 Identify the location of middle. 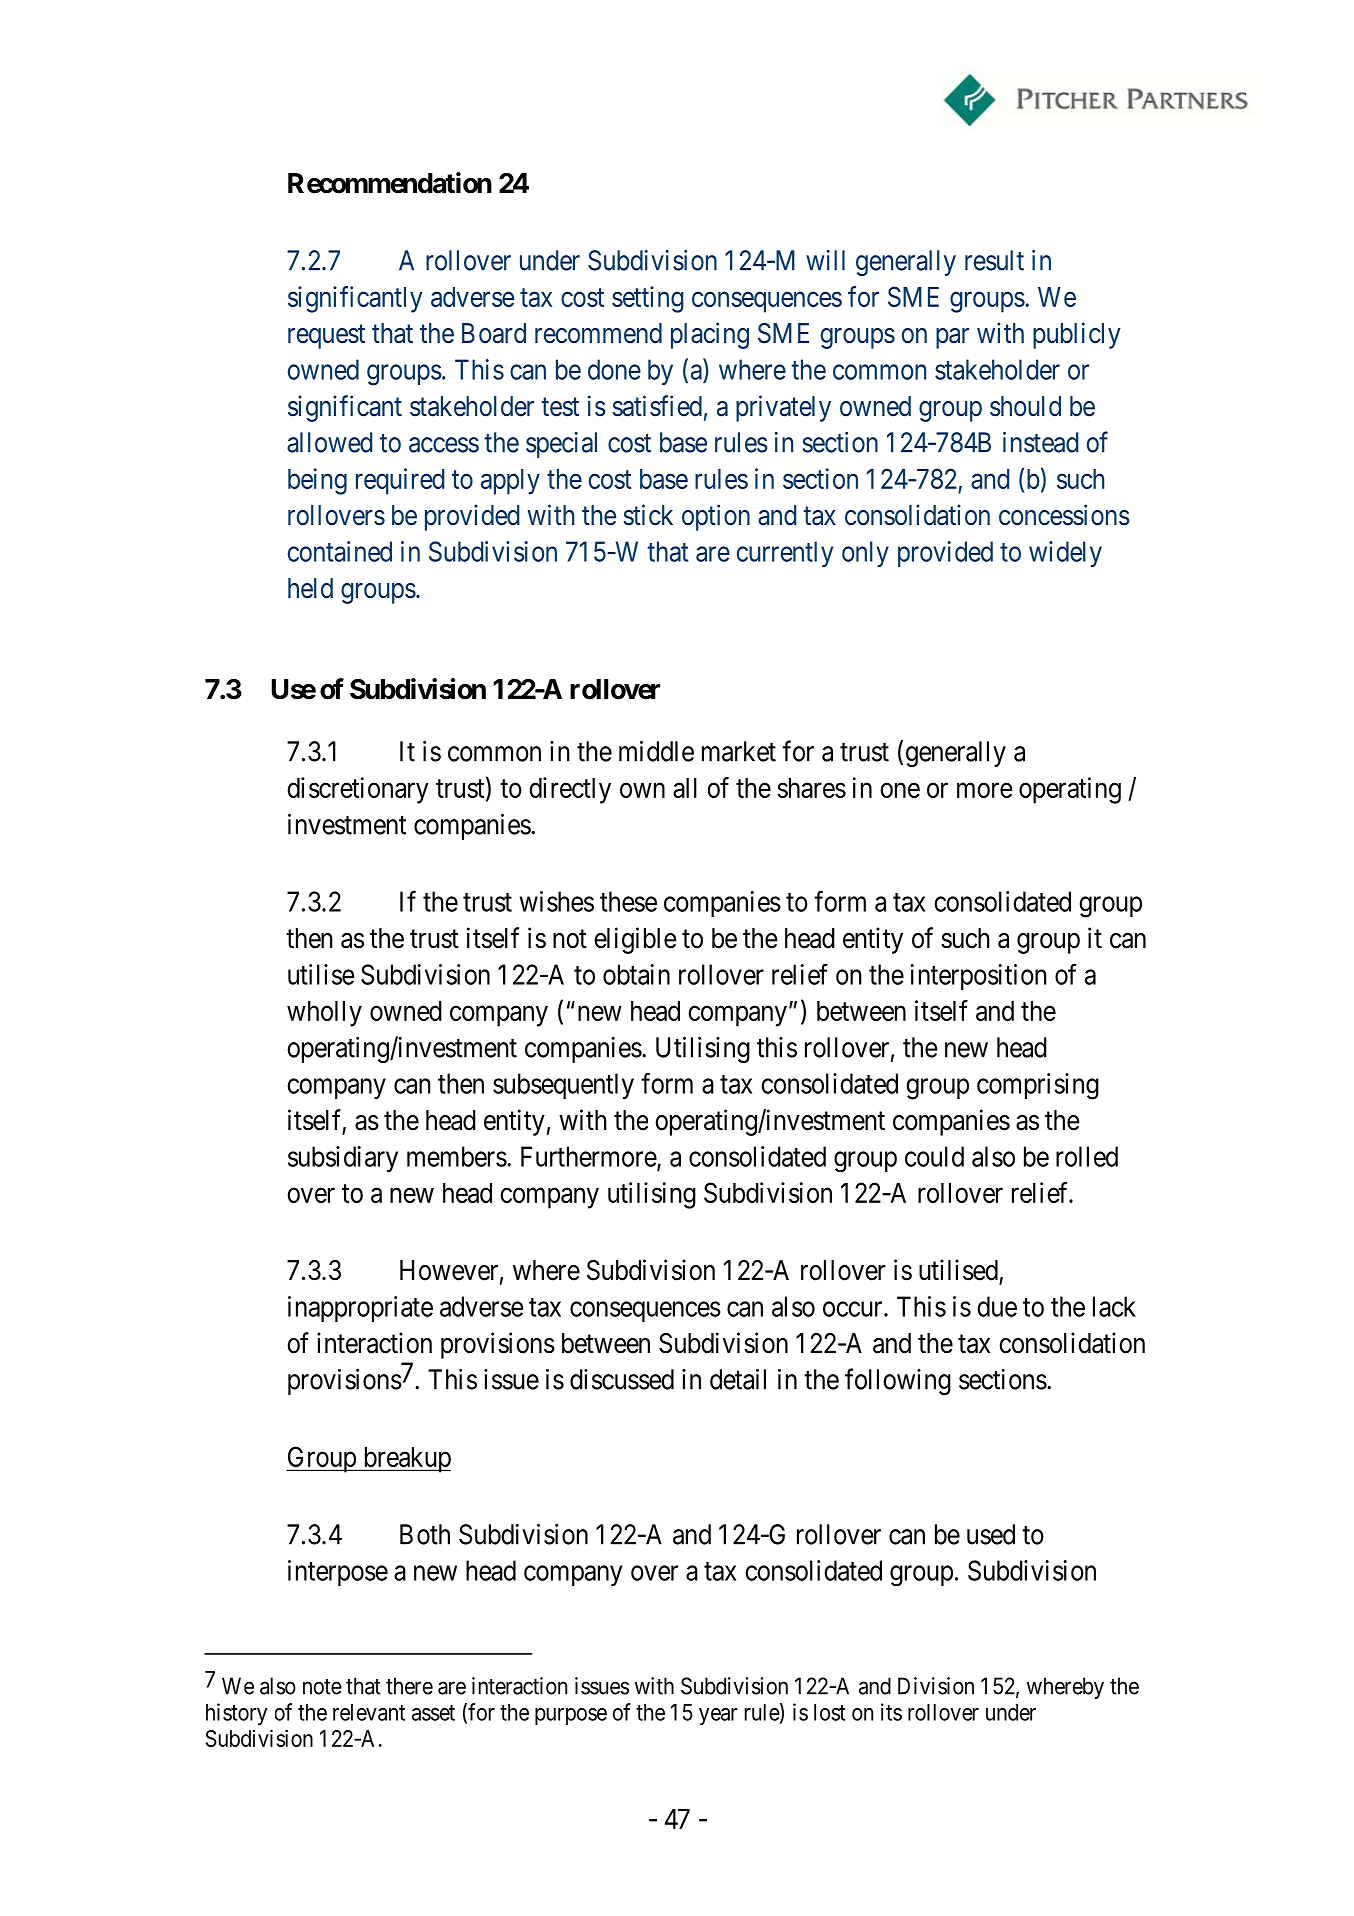
(656, 751).
